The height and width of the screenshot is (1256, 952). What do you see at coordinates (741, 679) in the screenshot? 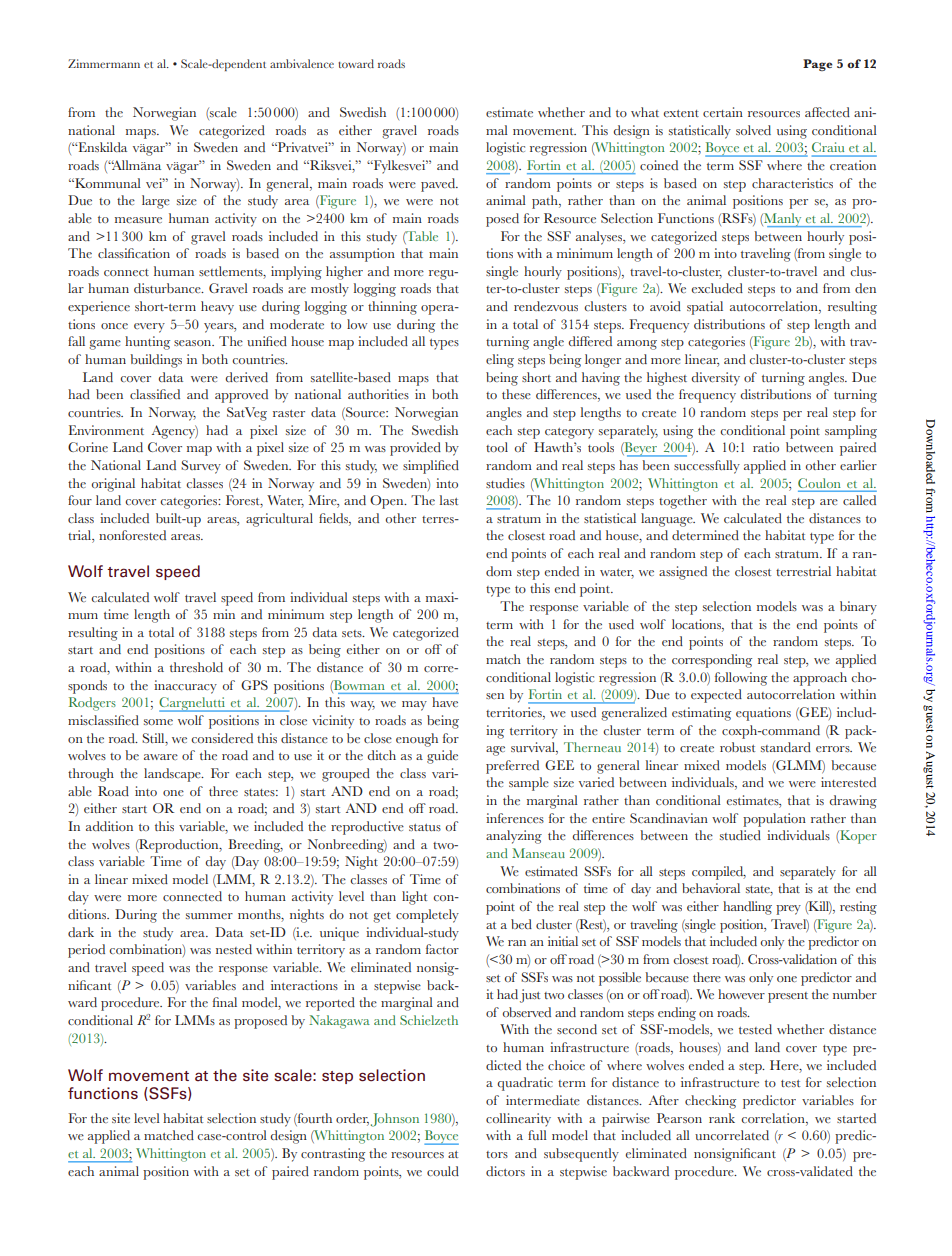
I see `following` at bounding box center [741, 679].
